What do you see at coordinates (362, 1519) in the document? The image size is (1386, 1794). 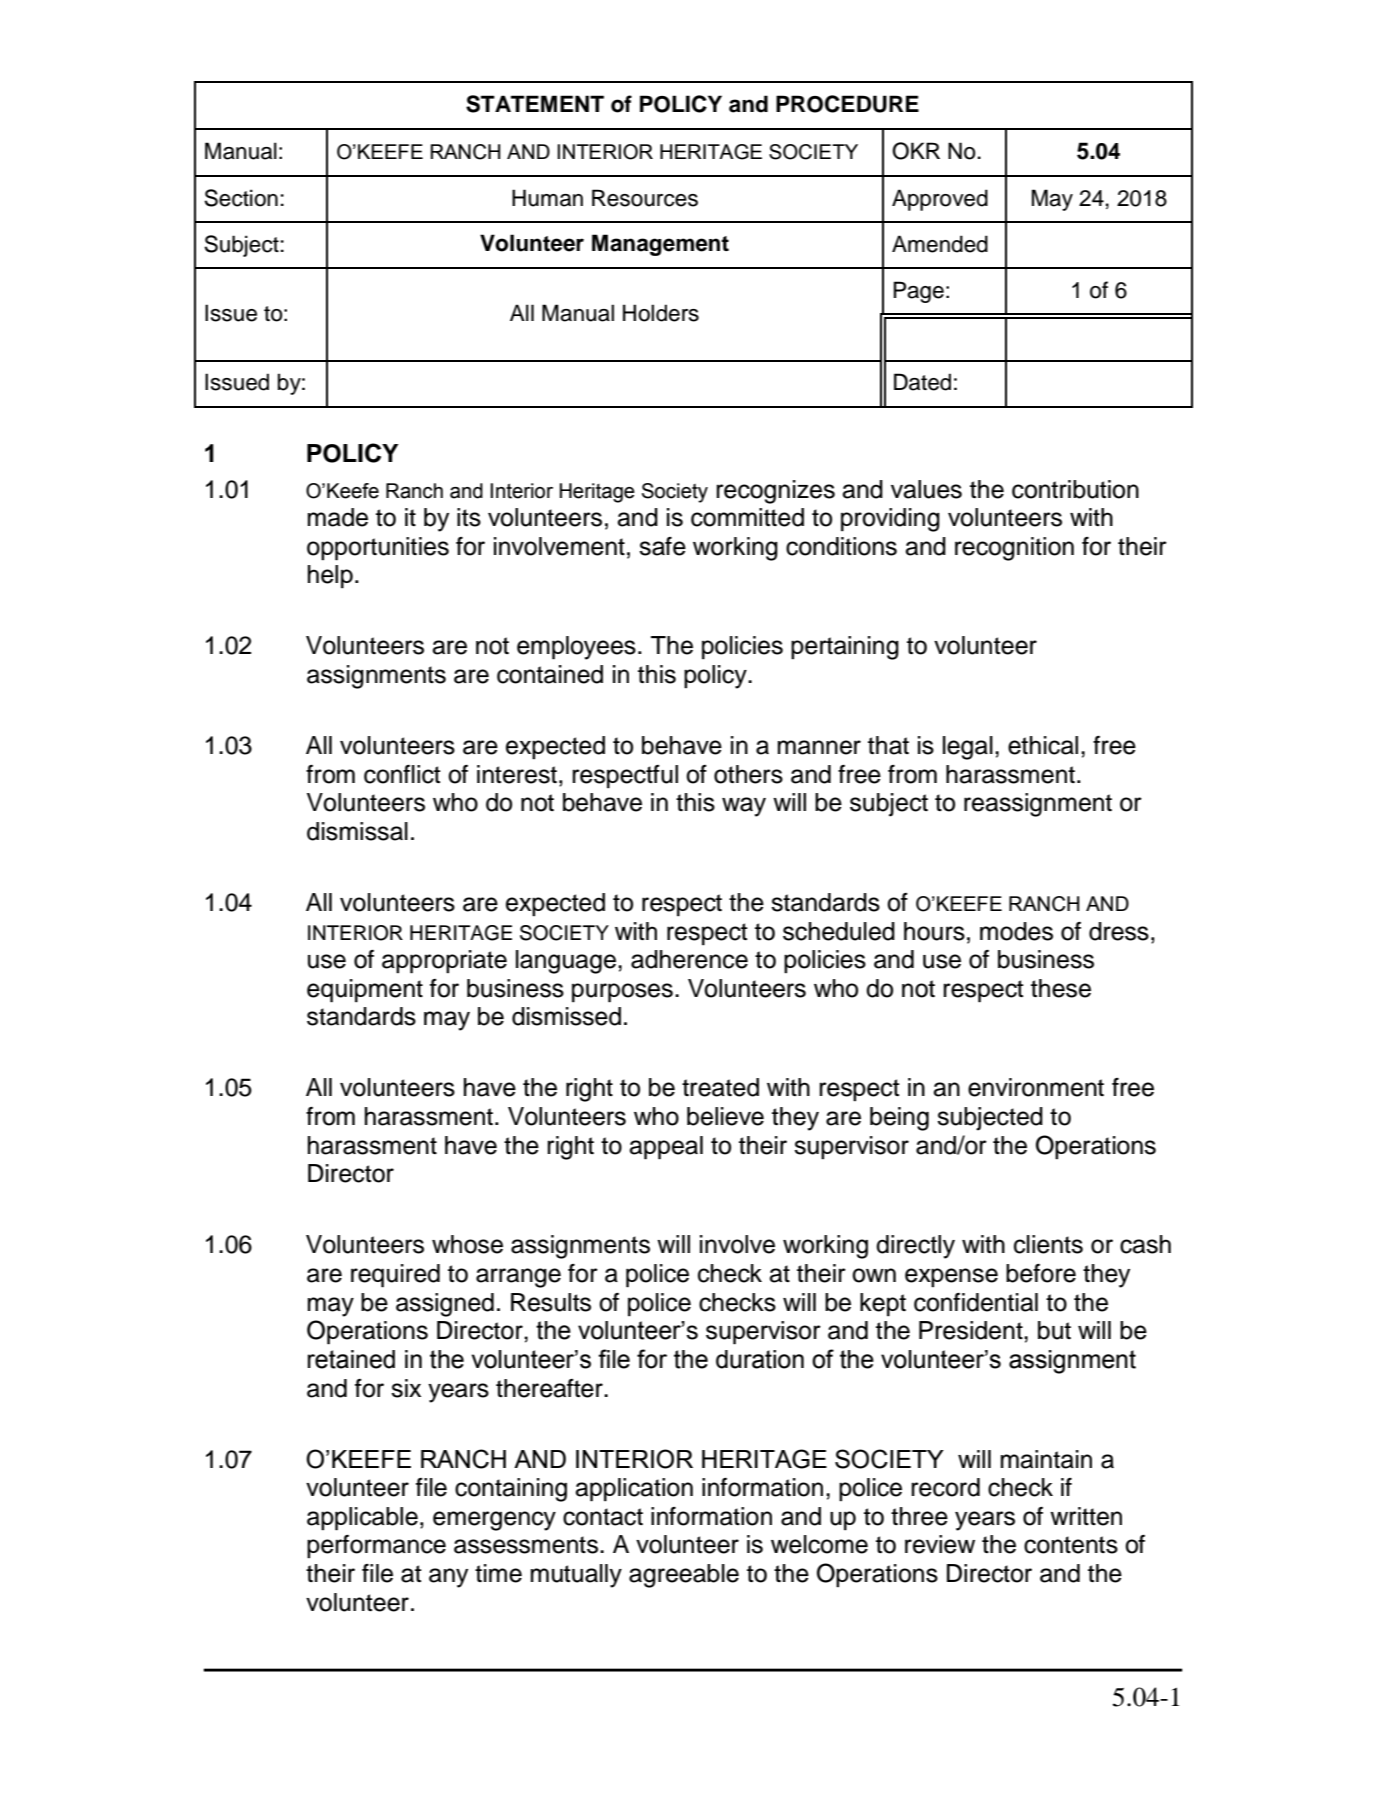 I see `applicable` at bounding box center [362, 1519].
